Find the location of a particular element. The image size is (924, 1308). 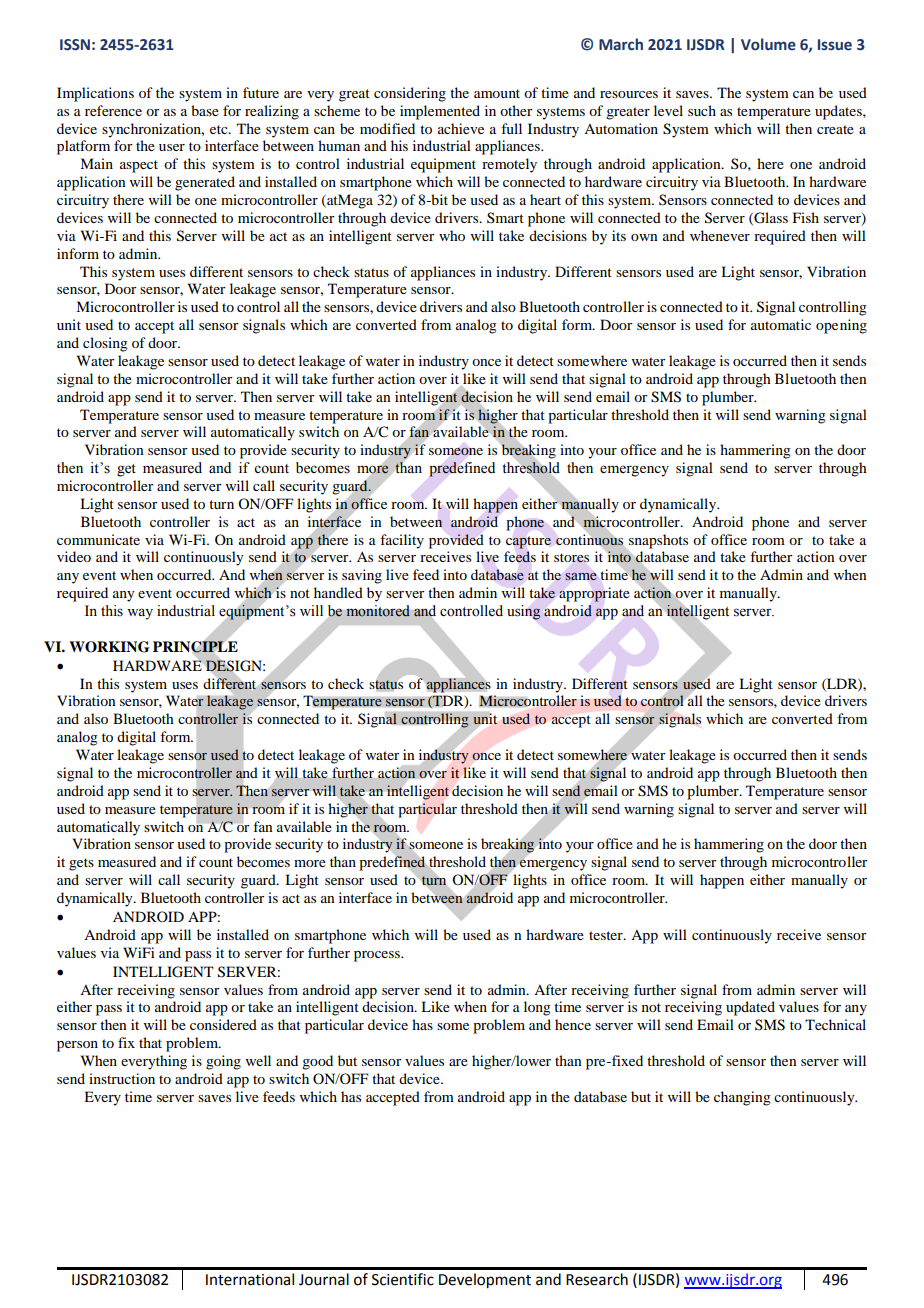

Volume is located at coordinates (768, 44).
